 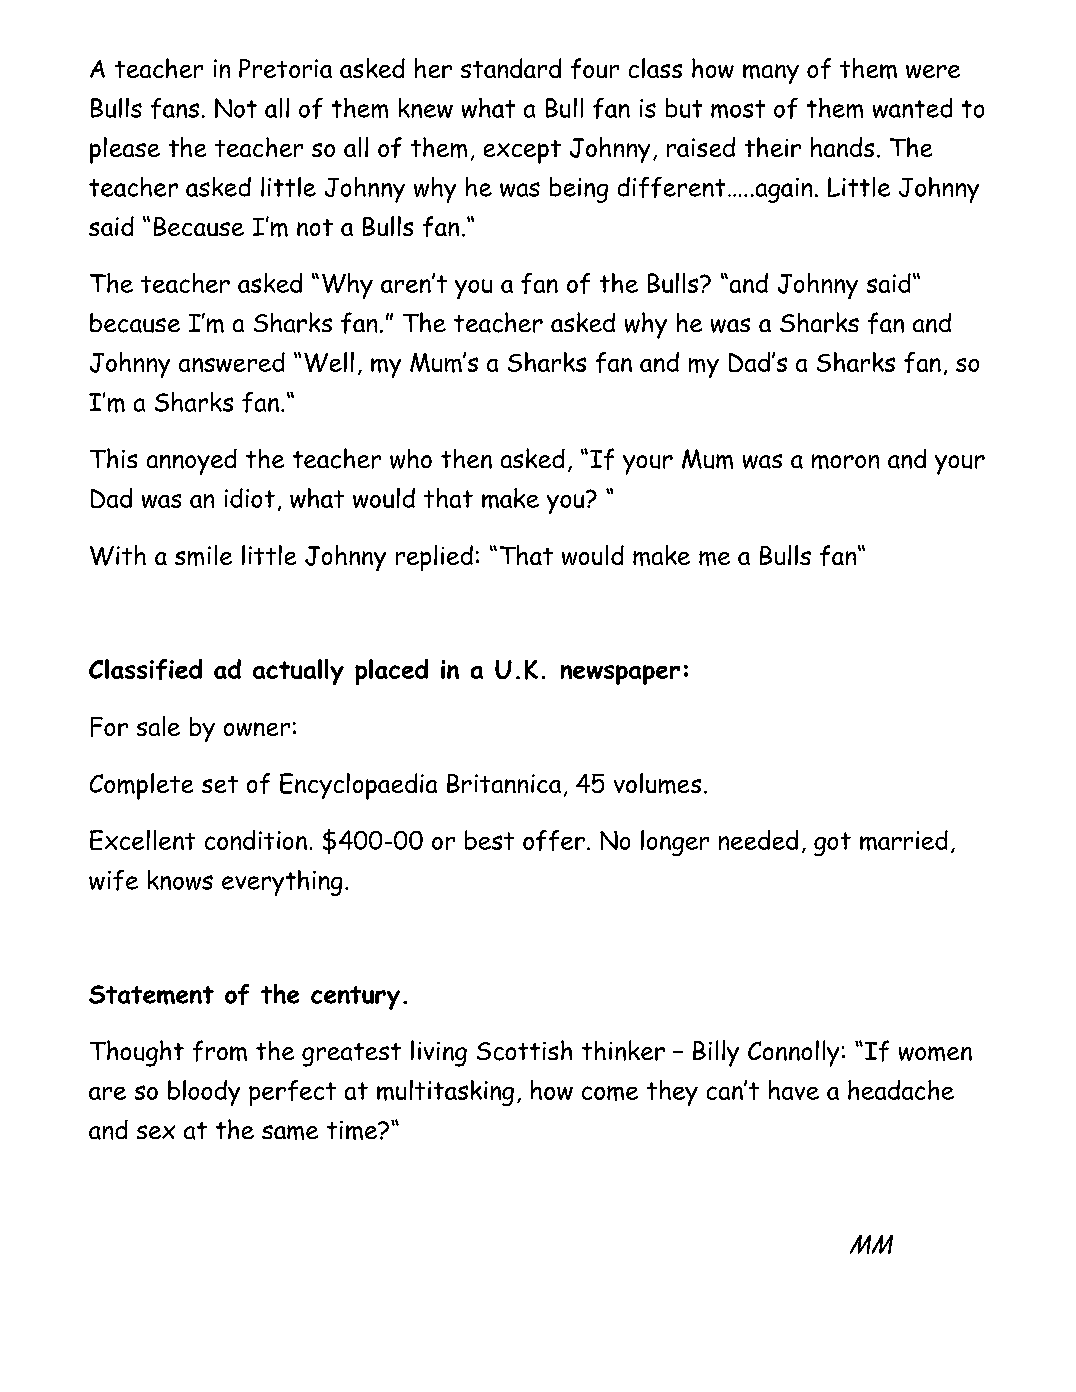 I want to click on smile, so click(x=203, y=555).
